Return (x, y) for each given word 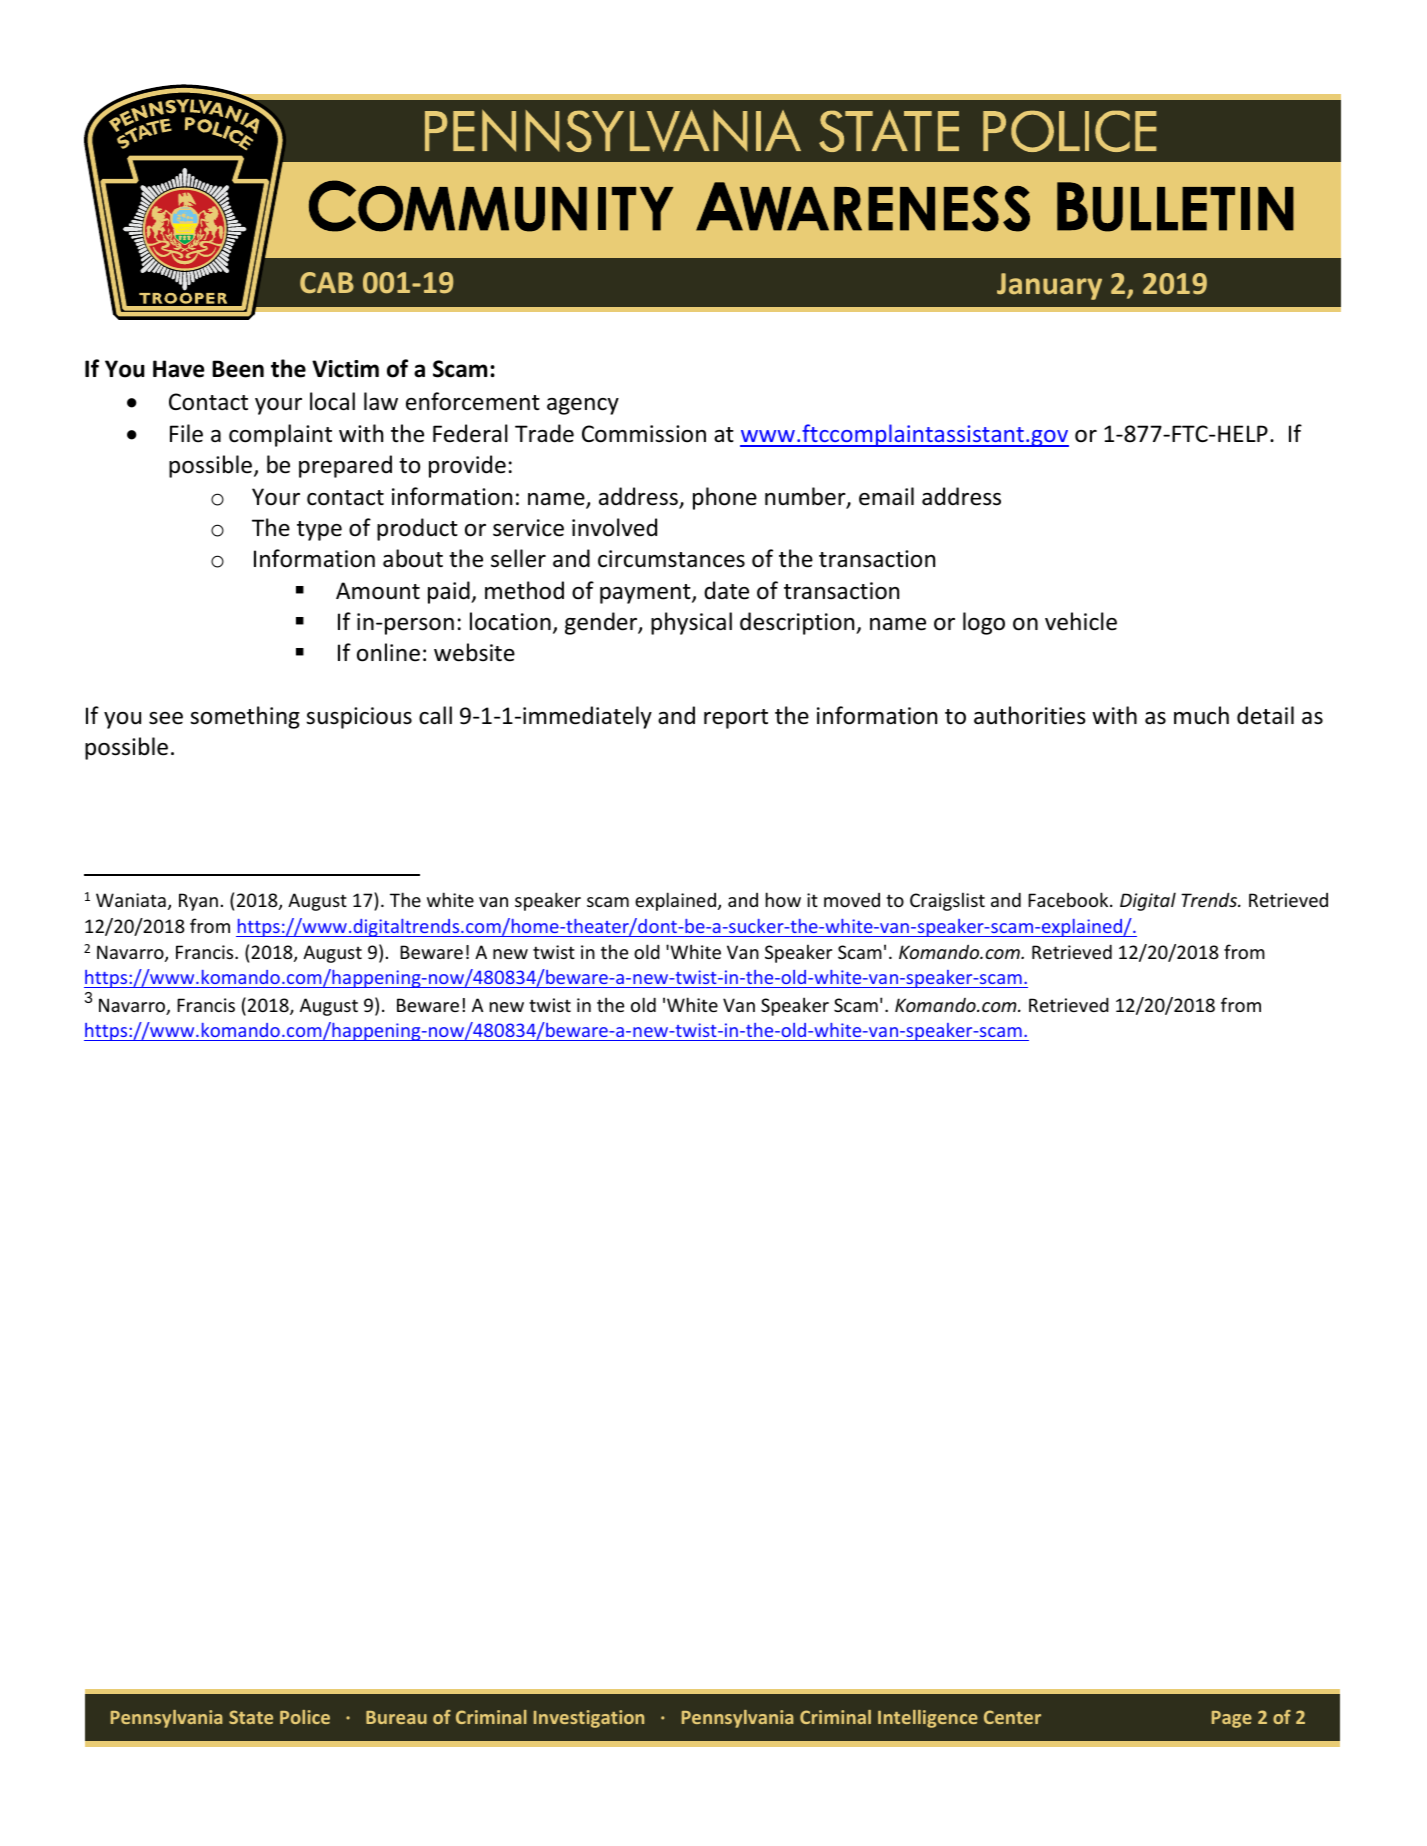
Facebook (1069, 899)
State (251, 1717)
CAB (327, 282)
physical (691, 623)
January (1049, 286)
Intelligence (928, 1719)
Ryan (198, 902)
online (388, 652)
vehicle (1081, 621)
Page (1232, 1719)
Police (305, 1717)
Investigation (589, 1719)
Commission (644, 434)
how (783, 899)
